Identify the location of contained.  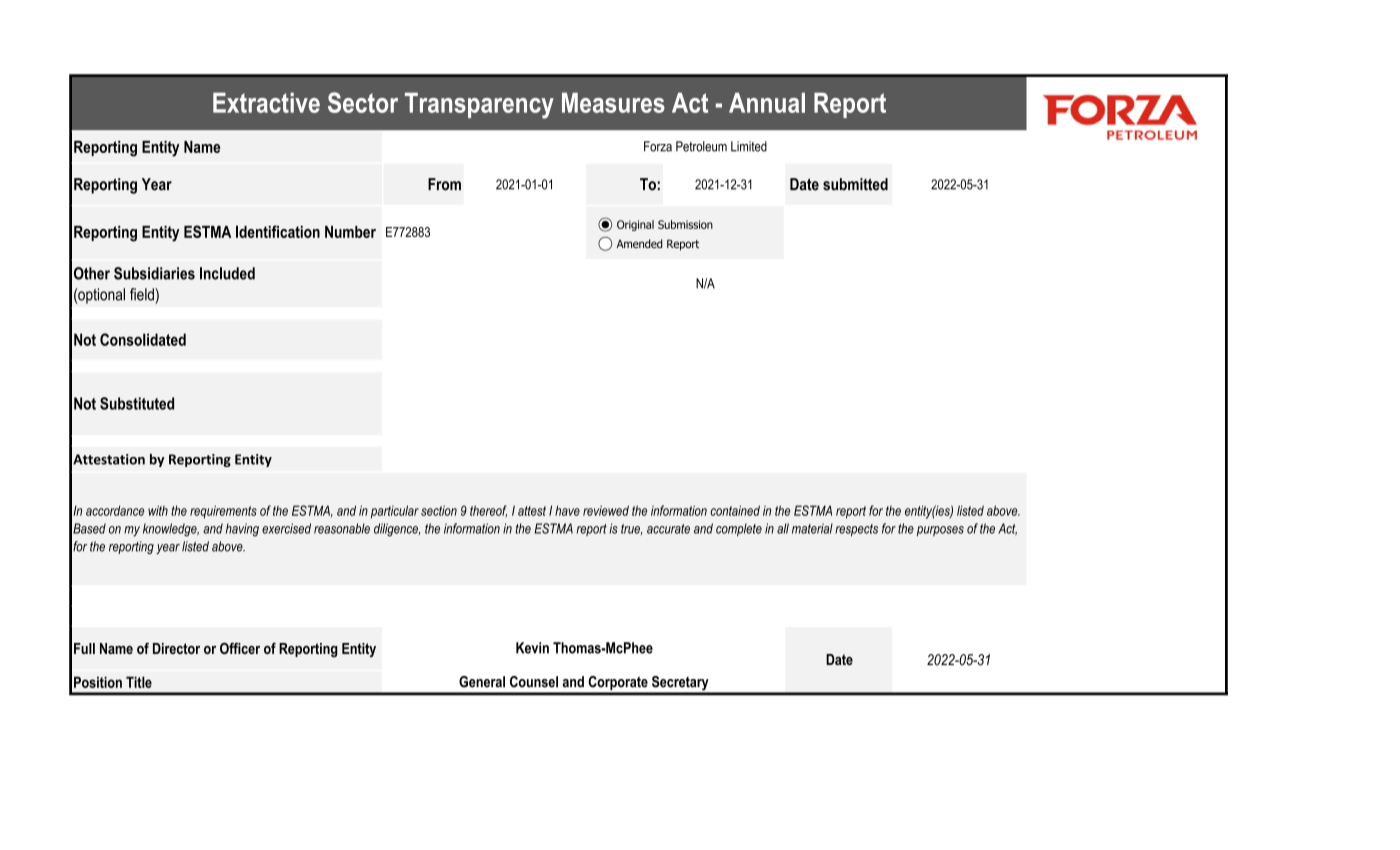
(735, 510).
